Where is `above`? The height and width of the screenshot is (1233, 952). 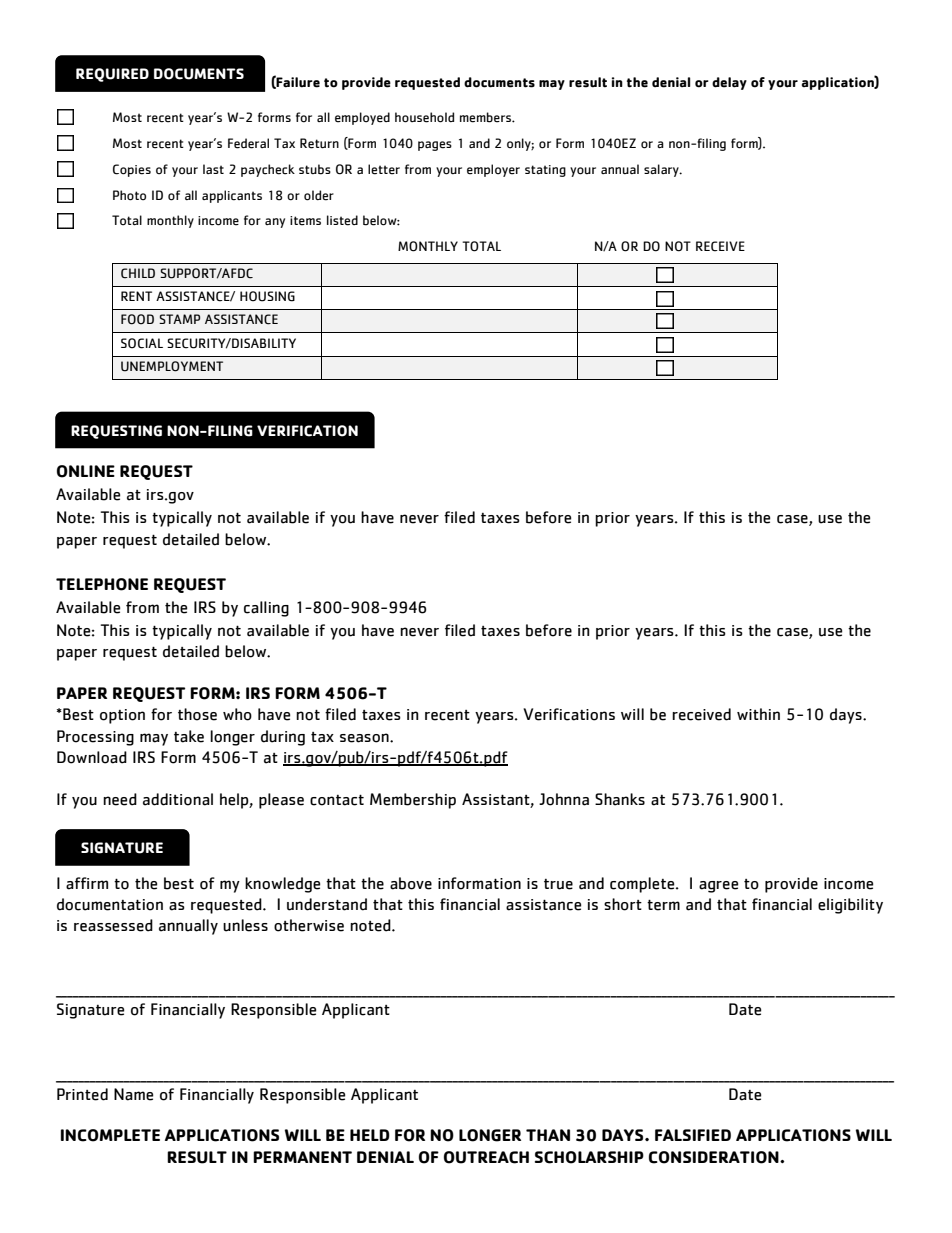
above is located at coordinates (411, 883).
